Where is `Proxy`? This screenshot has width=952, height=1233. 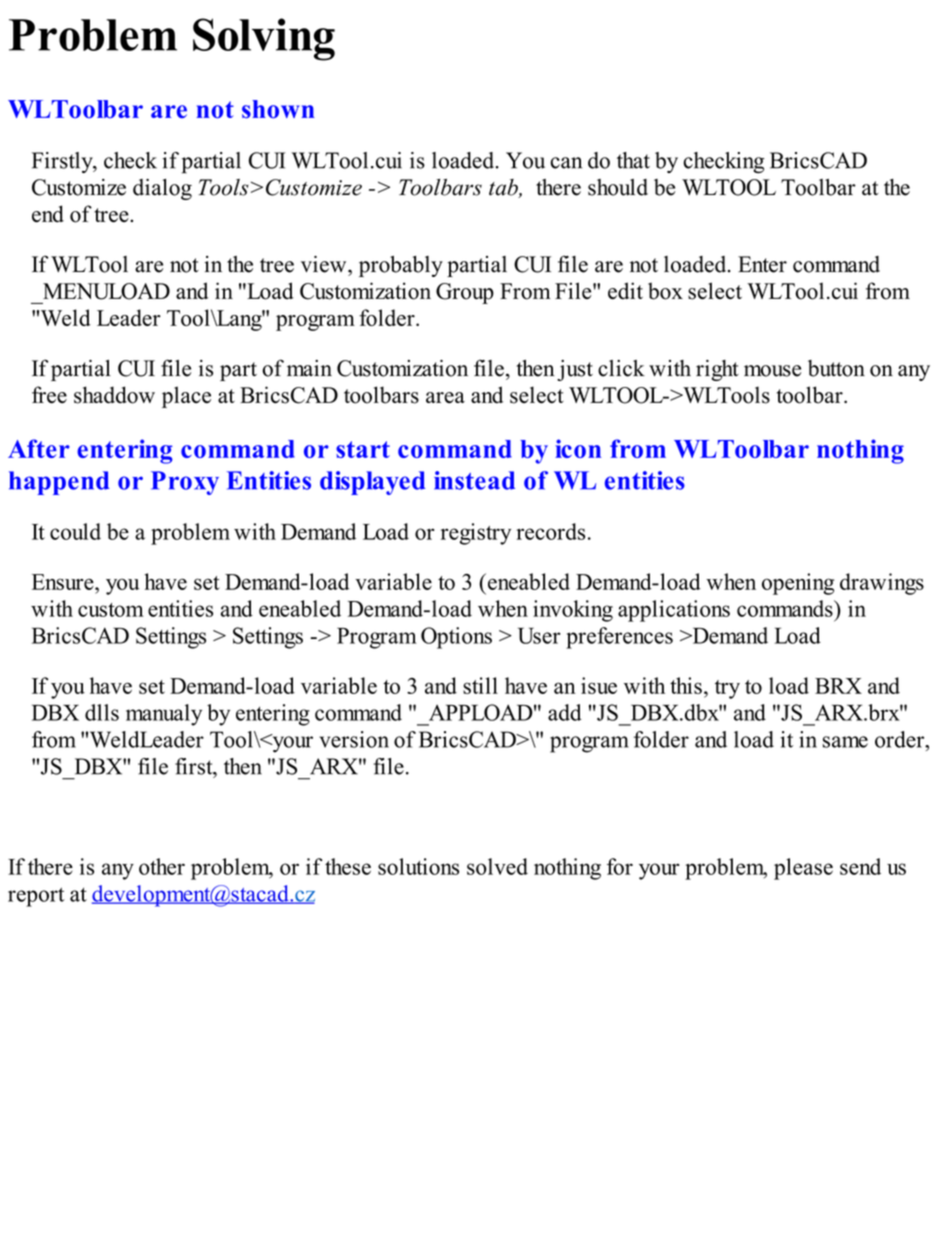
Proxy is located at coordinates (185, 483).
